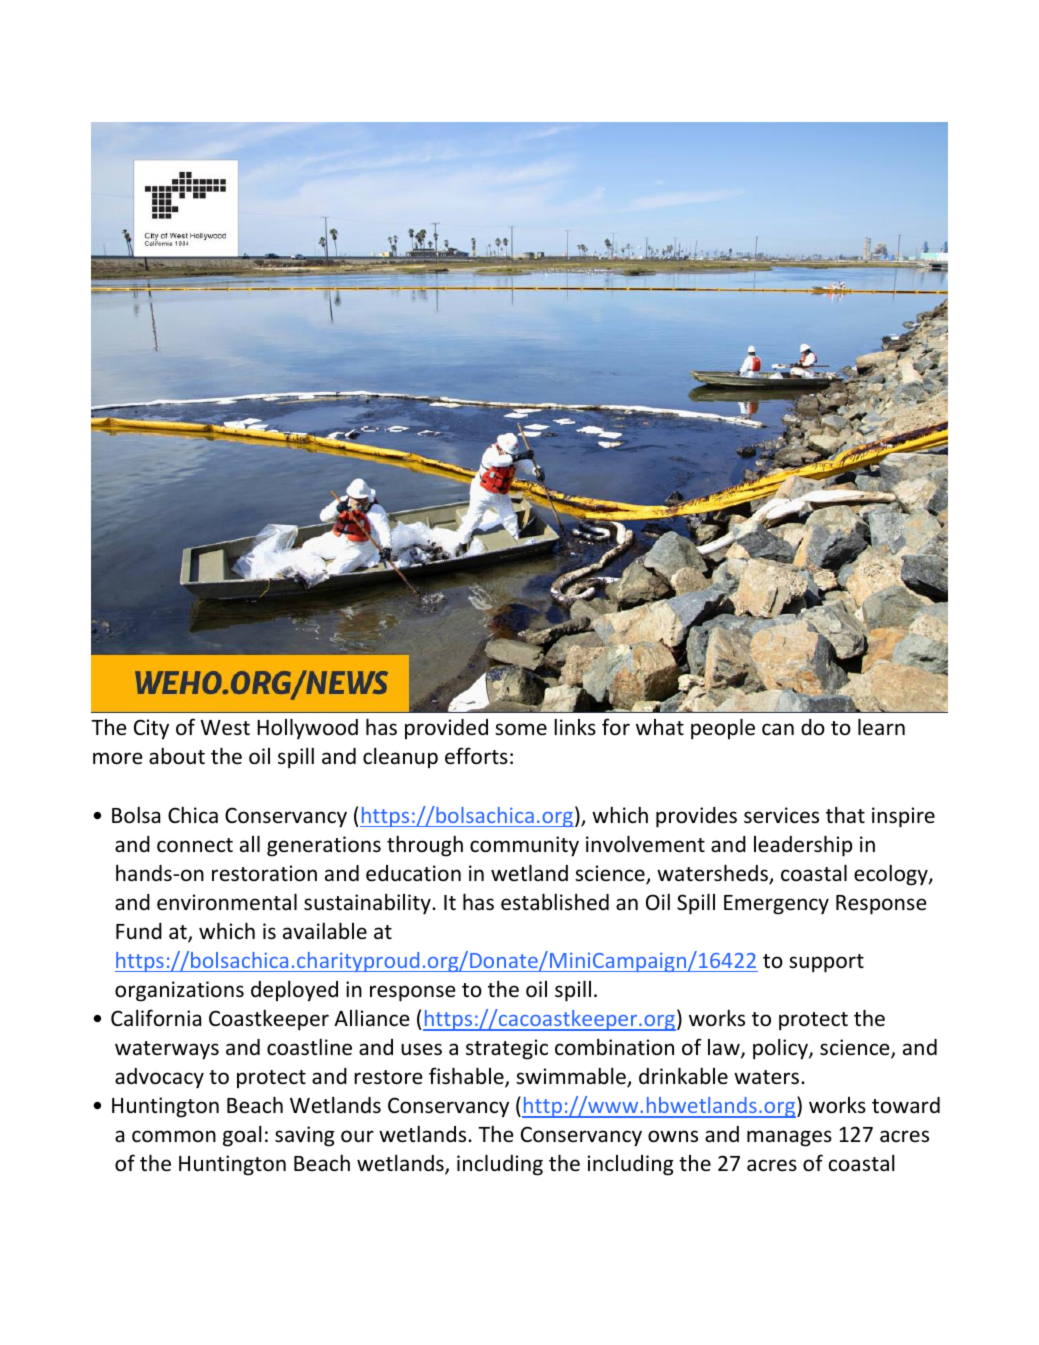 This screenshot has height=1345, width=1039. I want to click on can, so click(778, 729).
